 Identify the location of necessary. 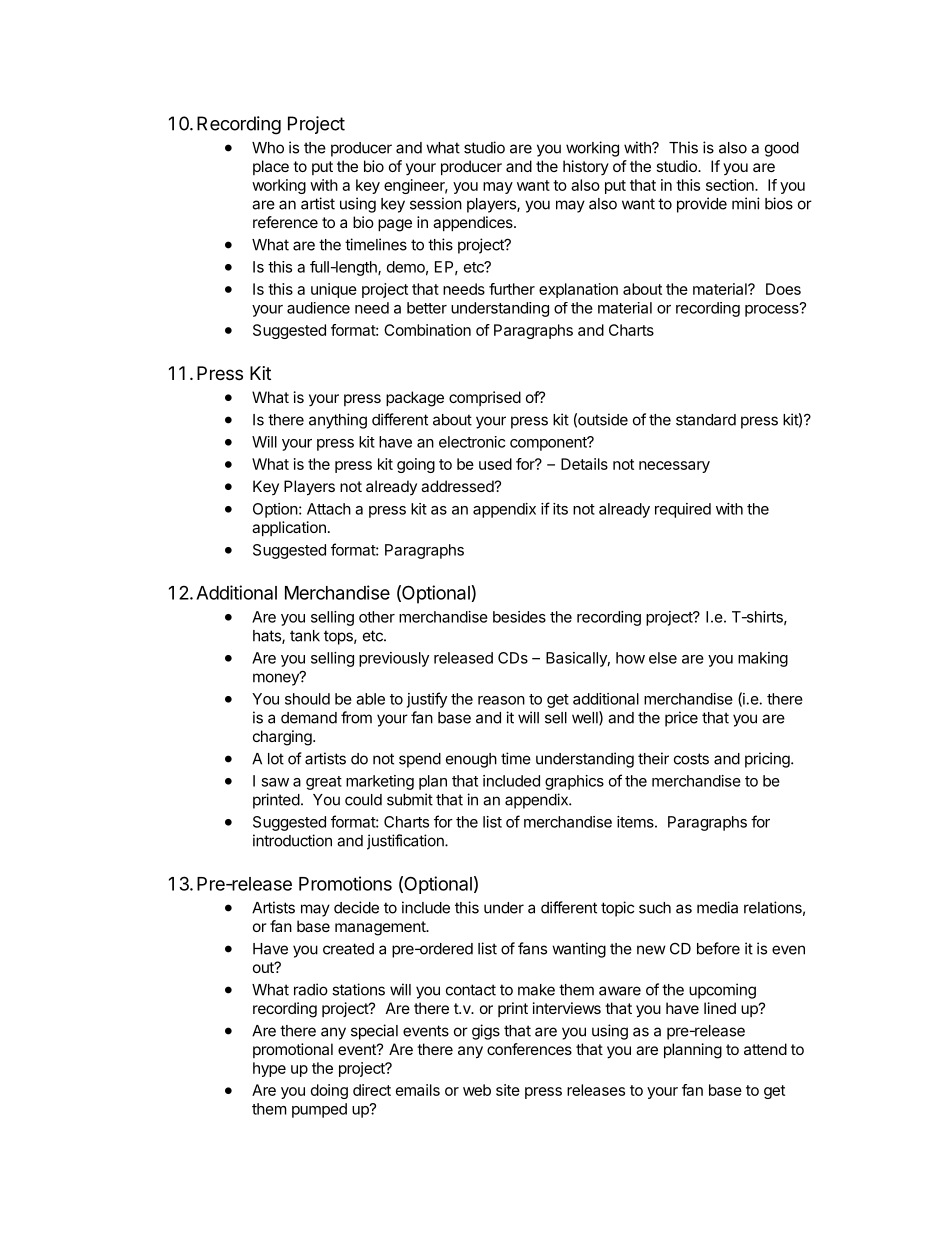
(674, 467).
